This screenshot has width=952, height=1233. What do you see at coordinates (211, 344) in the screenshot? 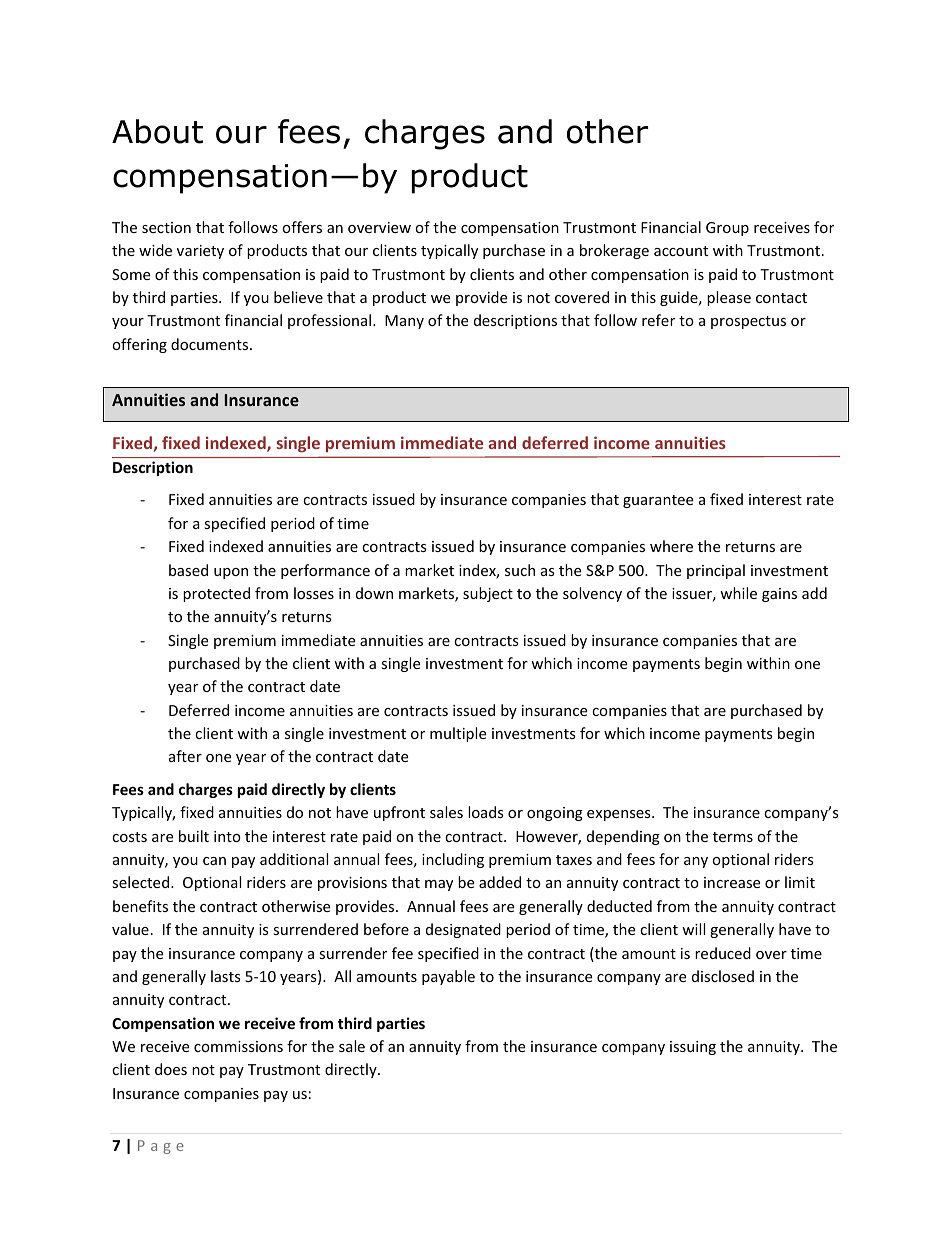
I see `documents` at bounding box center [211, 344].
